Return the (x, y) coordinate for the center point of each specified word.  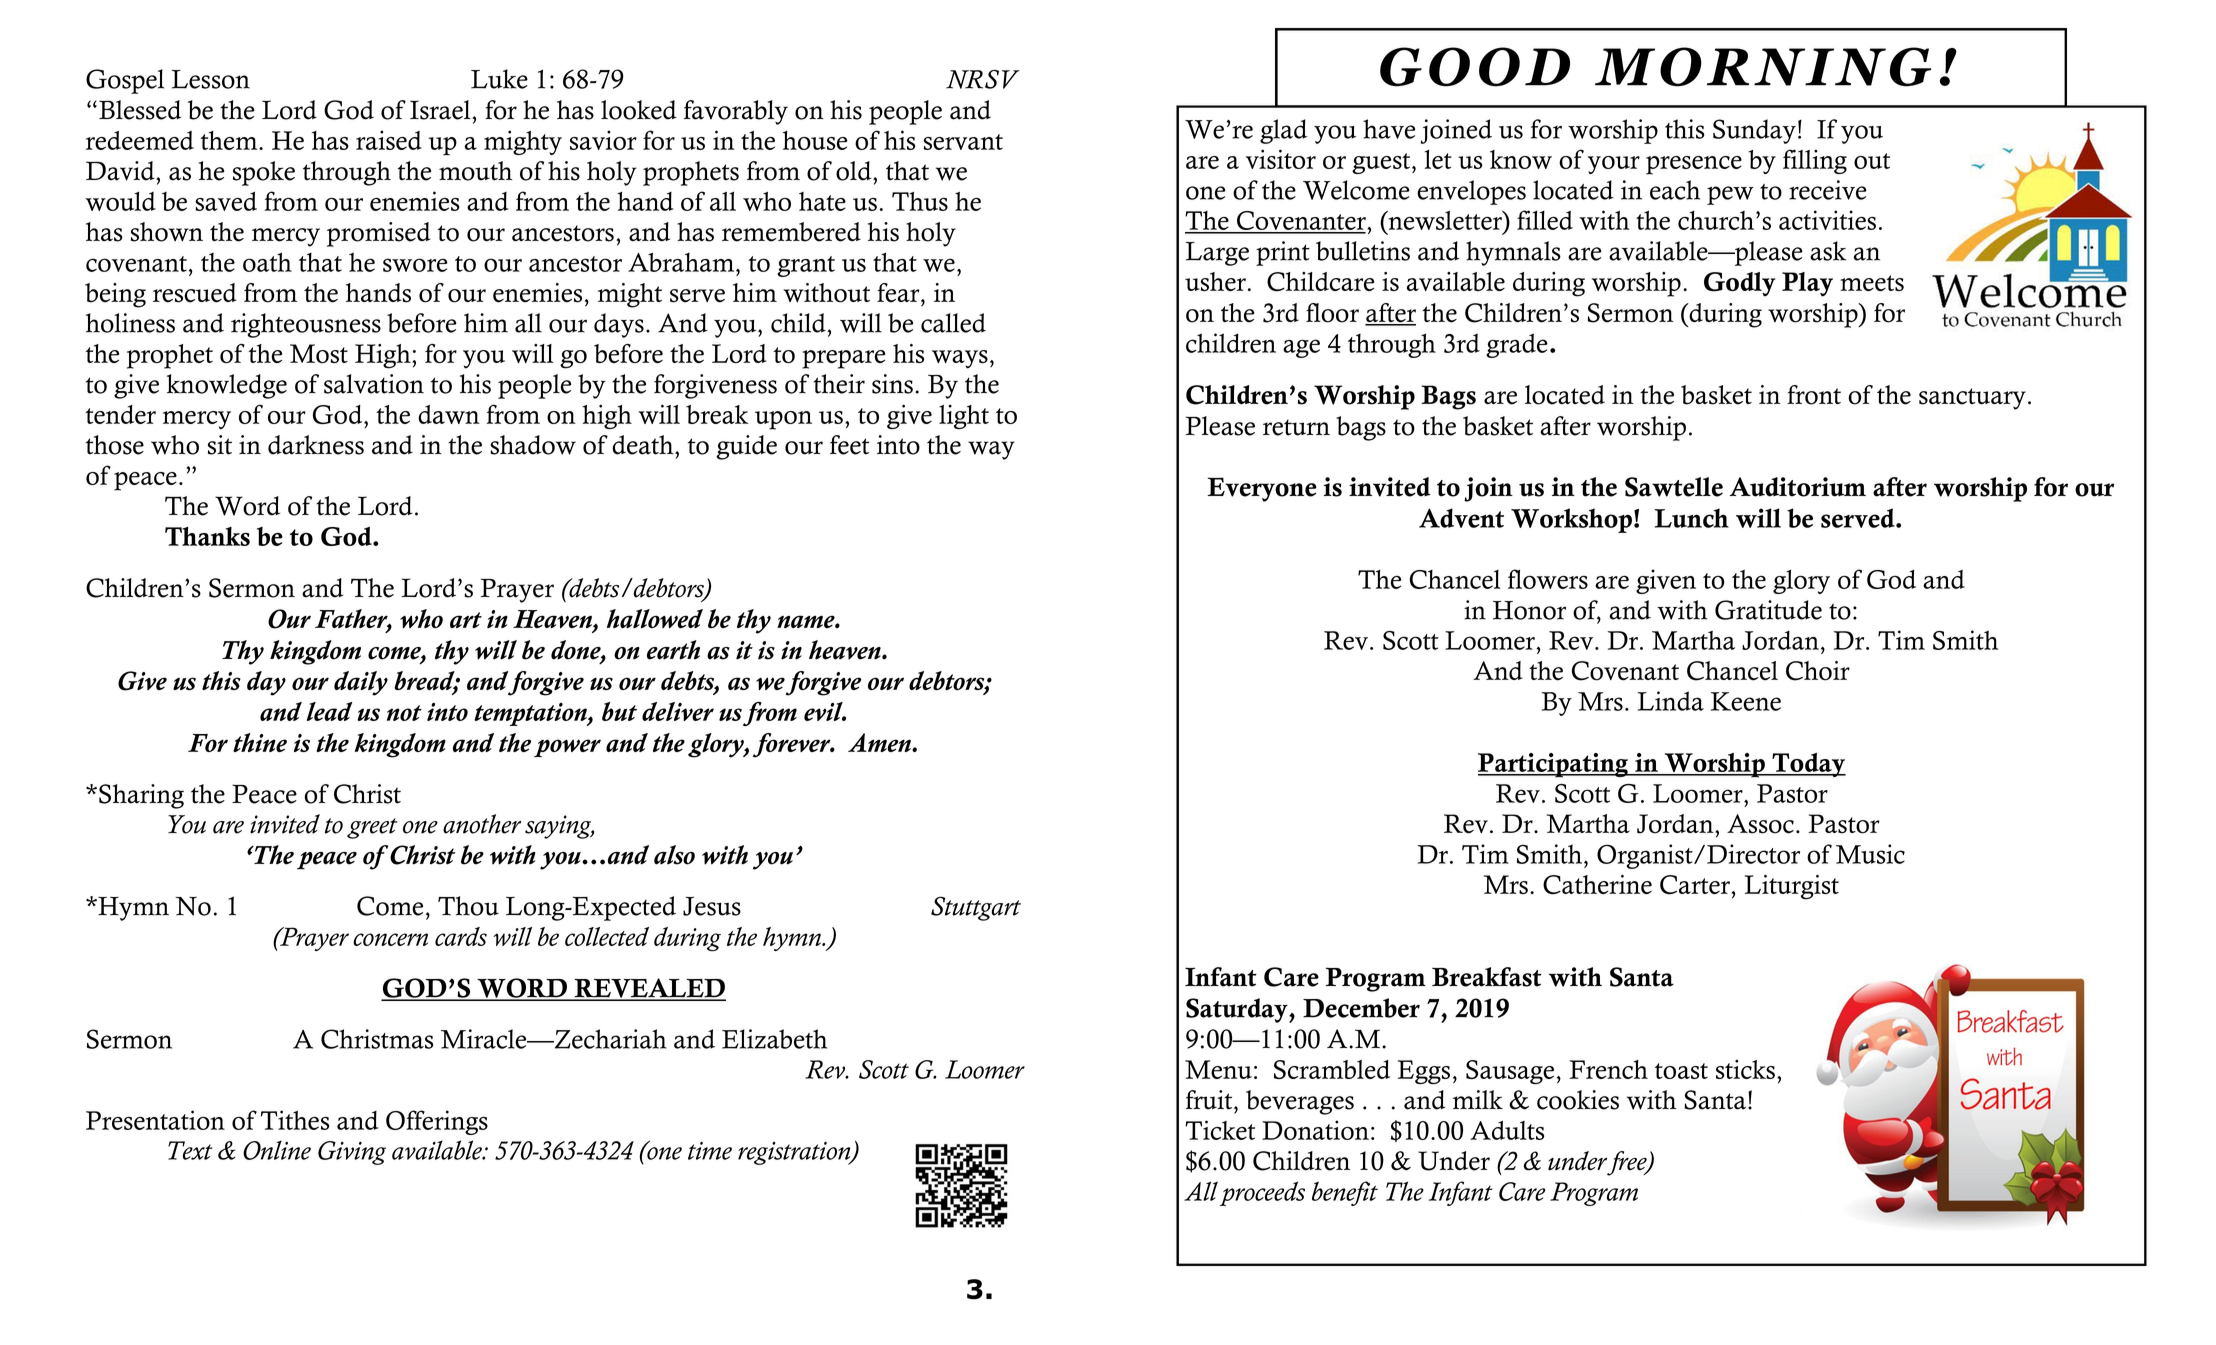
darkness (316, 445)
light (964, 417)
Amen (880, 742)
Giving (352, 1153)
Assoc (1760, 824)
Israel (441, 110)
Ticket (1220, 1130)
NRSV (983, 79)
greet (372, 828)
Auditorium (1797, 487)
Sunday (1754, 131)
